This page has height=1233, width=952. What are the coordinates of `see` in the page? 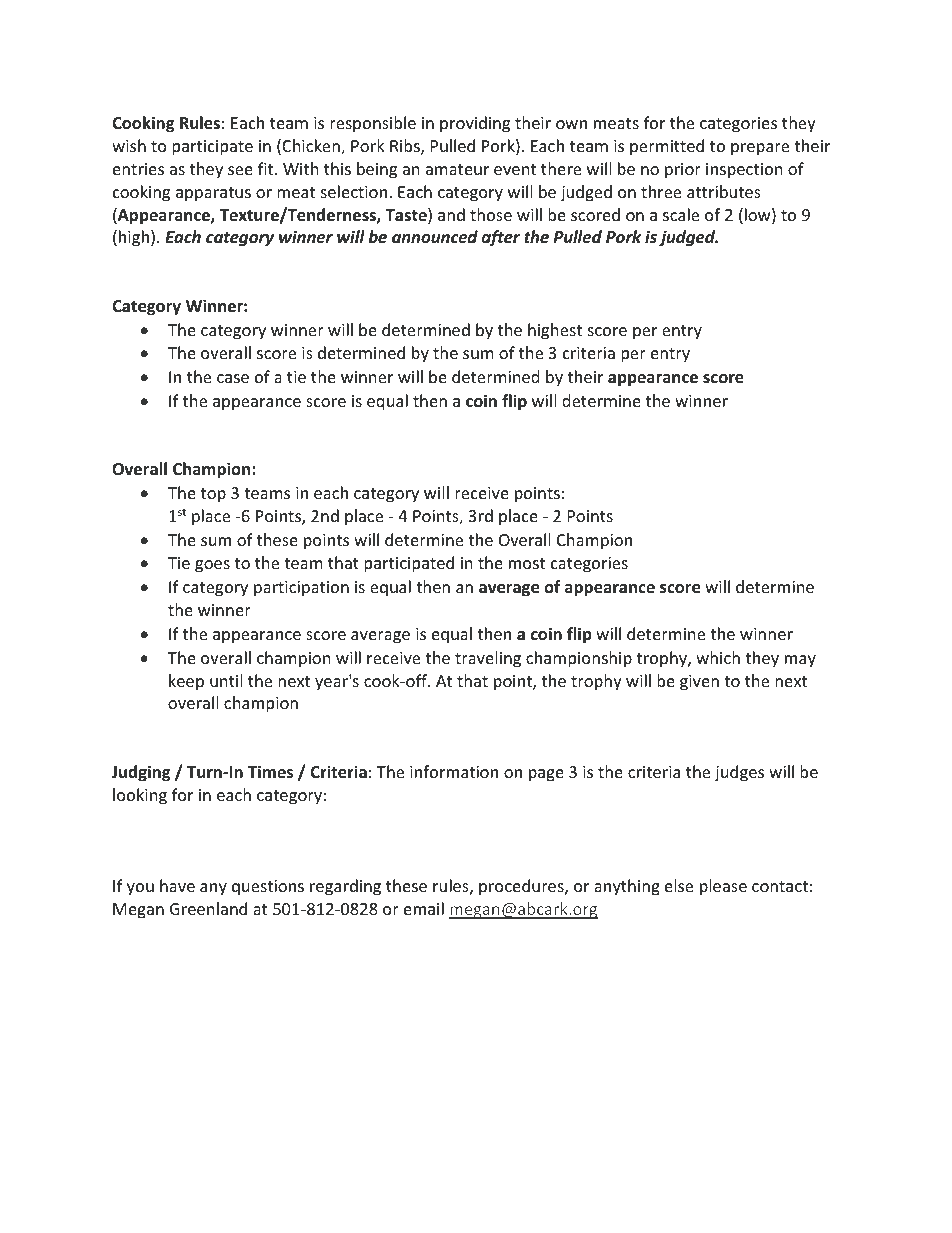 It's located at (240, 170).
